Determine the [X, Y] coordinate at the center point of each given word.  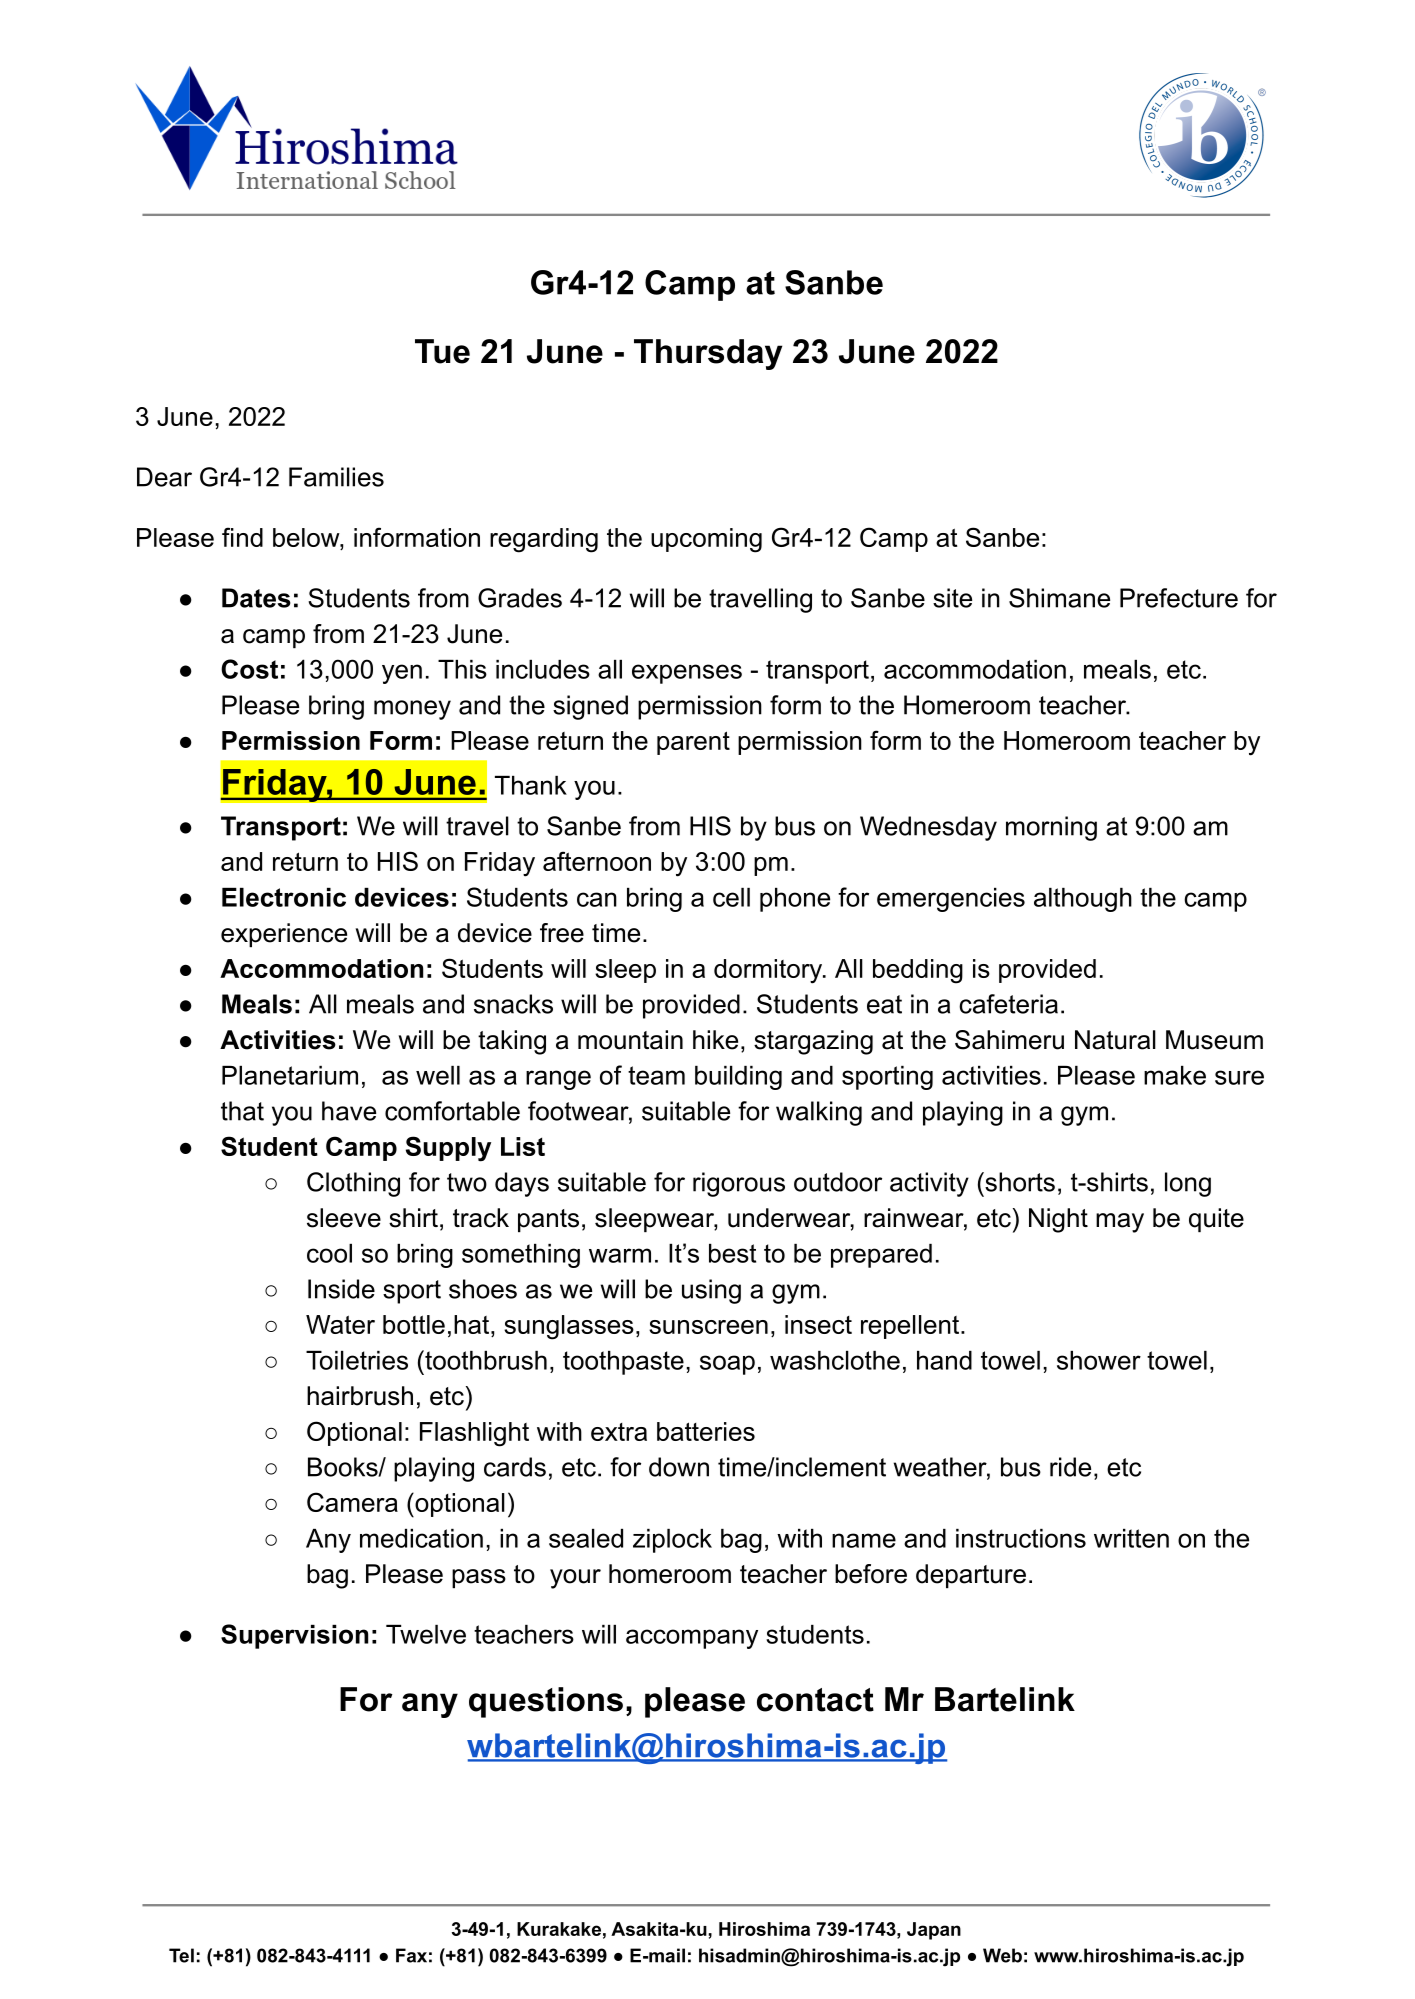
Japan [934, 1931]
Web [1002, 1955]
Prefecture [1179, 598]
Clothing [353, 1184]
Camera [352, 1502]
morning [1051, 828]
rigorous [739, 1184]
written [1131, 1538]
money [412, 710]
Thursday [708, 354]
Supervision [294, 1636]
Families [336, 477]
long [1188, 1184]
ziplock [672, 1541]
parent [693, 743]
